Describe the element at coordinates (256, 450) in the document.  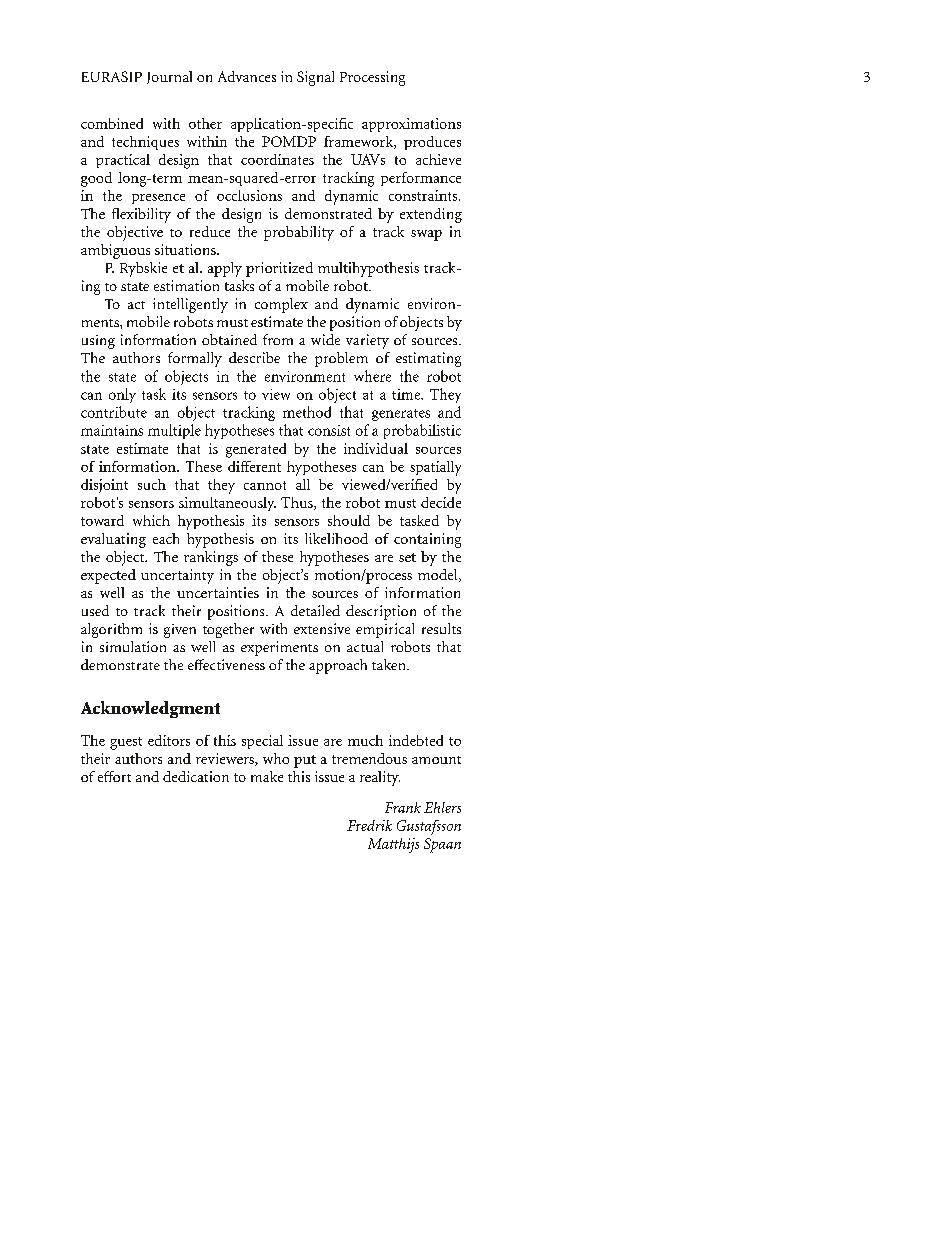
I see `generated` at that location.
